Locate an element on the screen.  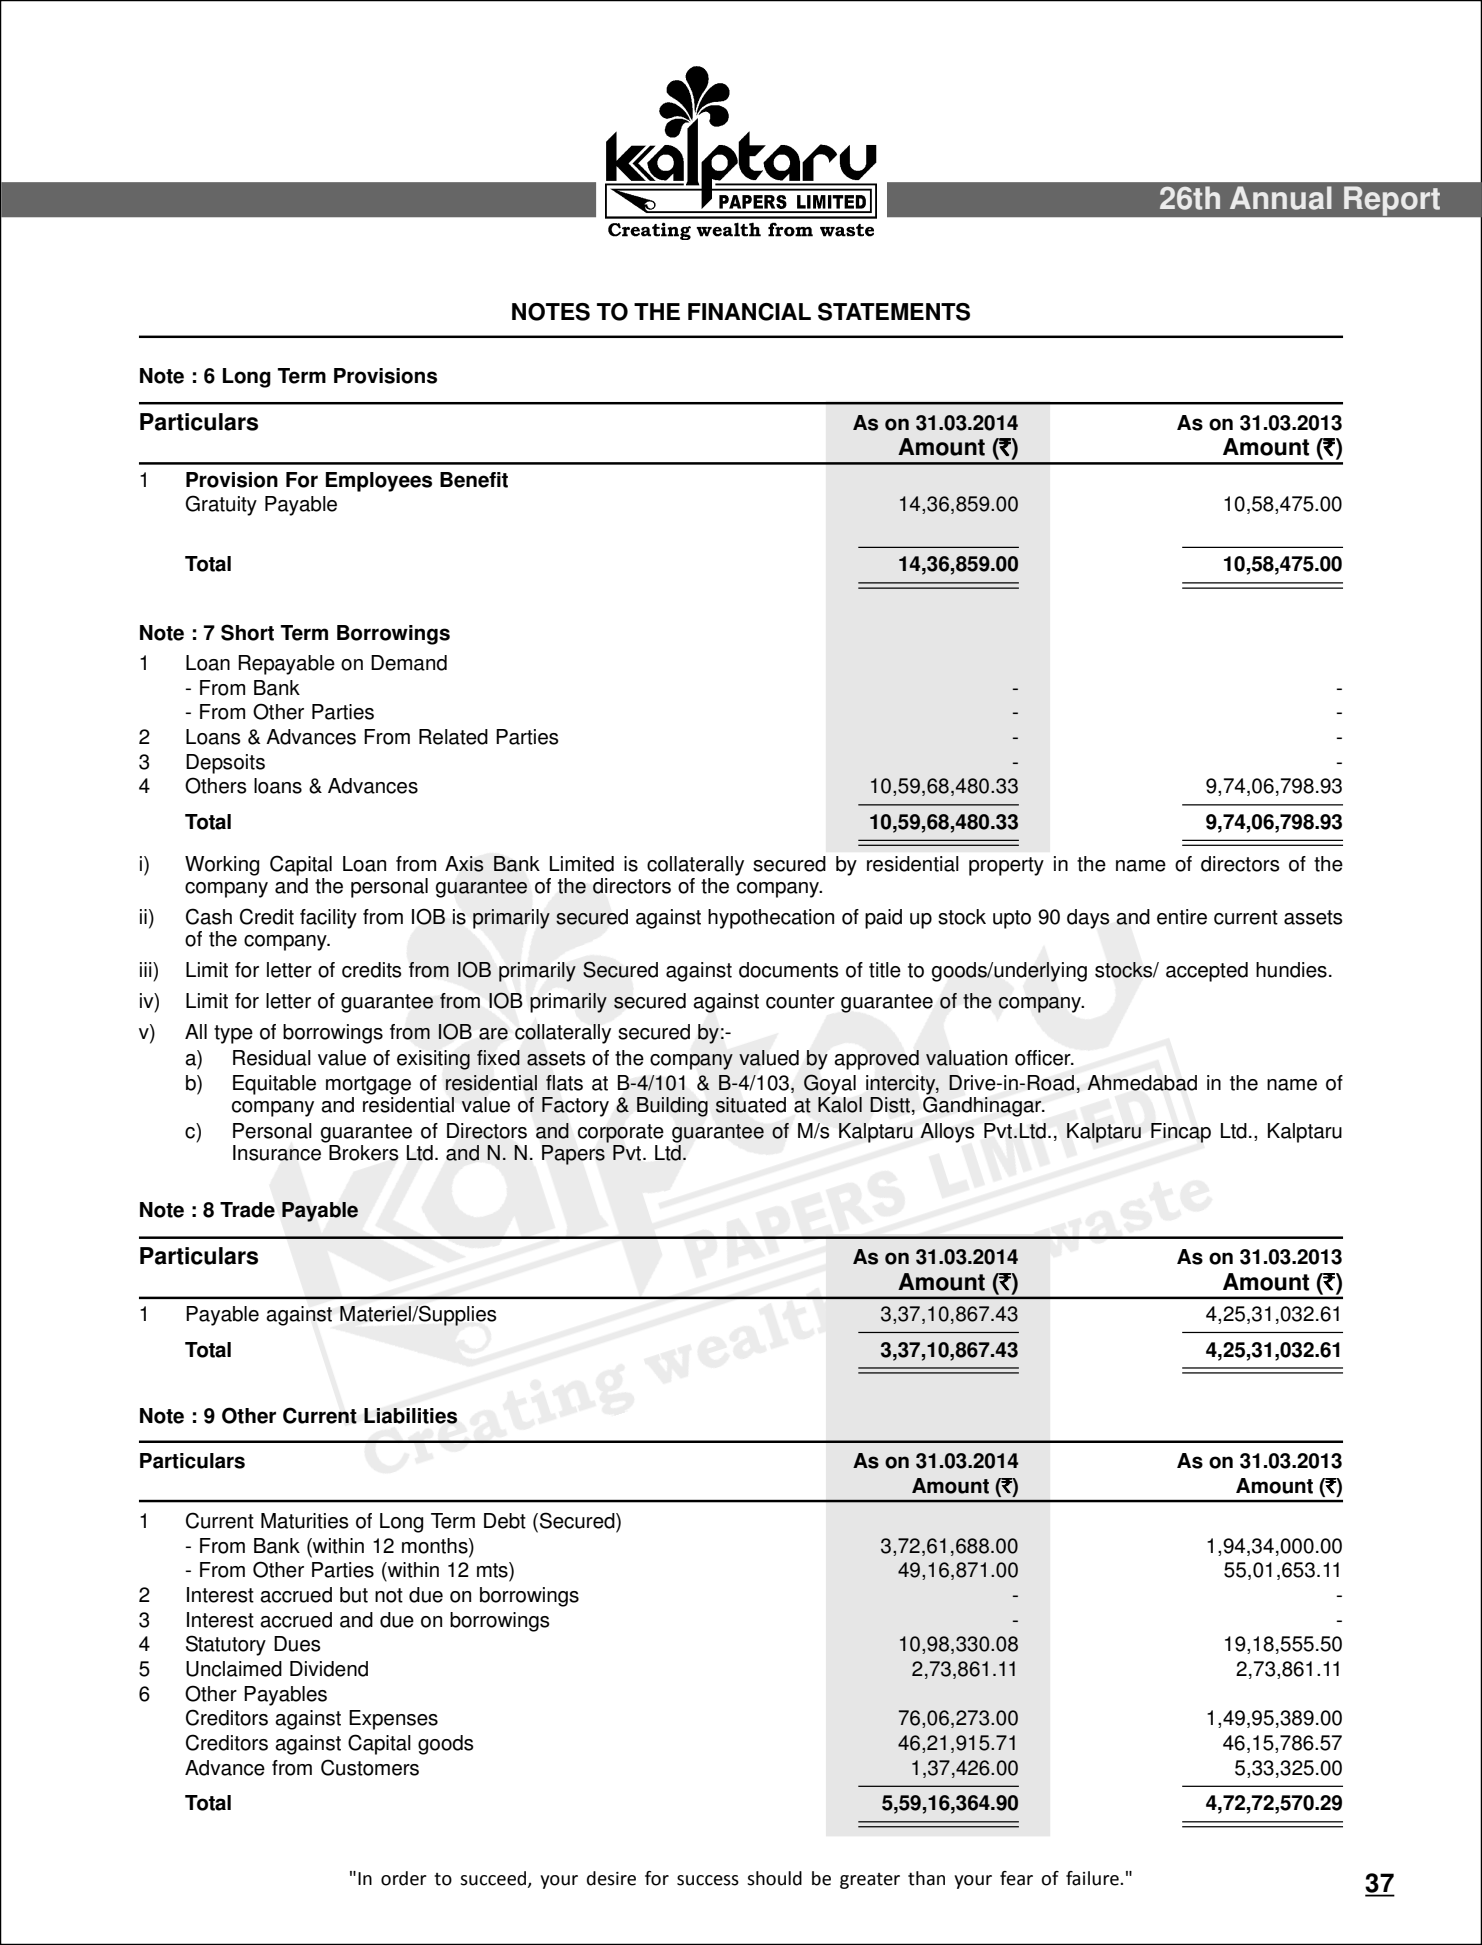
Ahmedabad is located at coordinates (1142, 1083).
